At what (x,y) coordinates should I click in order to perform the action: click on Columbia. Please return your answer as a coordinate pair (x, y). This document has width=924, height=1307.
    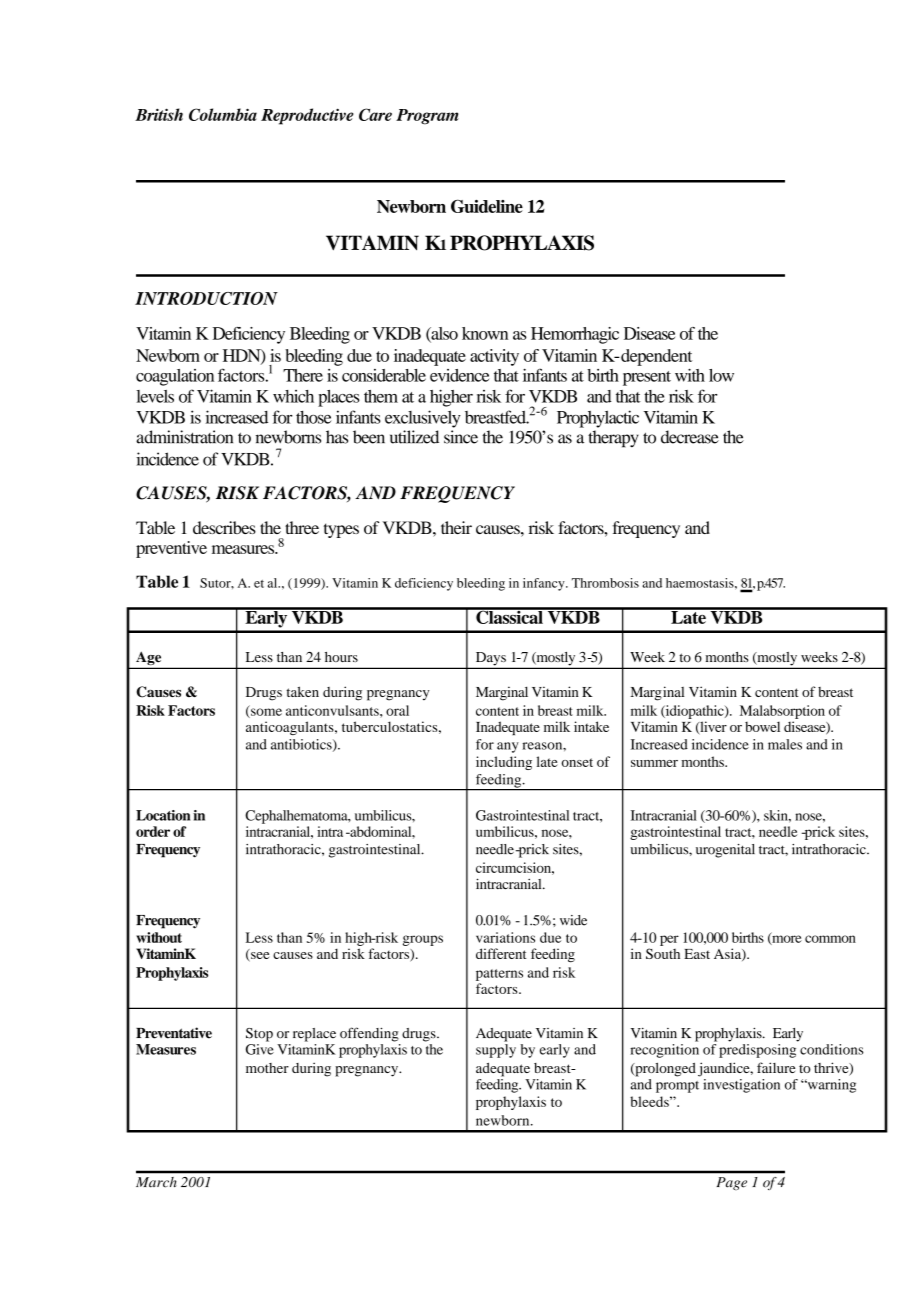
    Looking at the image, I should click on (223, 114).
